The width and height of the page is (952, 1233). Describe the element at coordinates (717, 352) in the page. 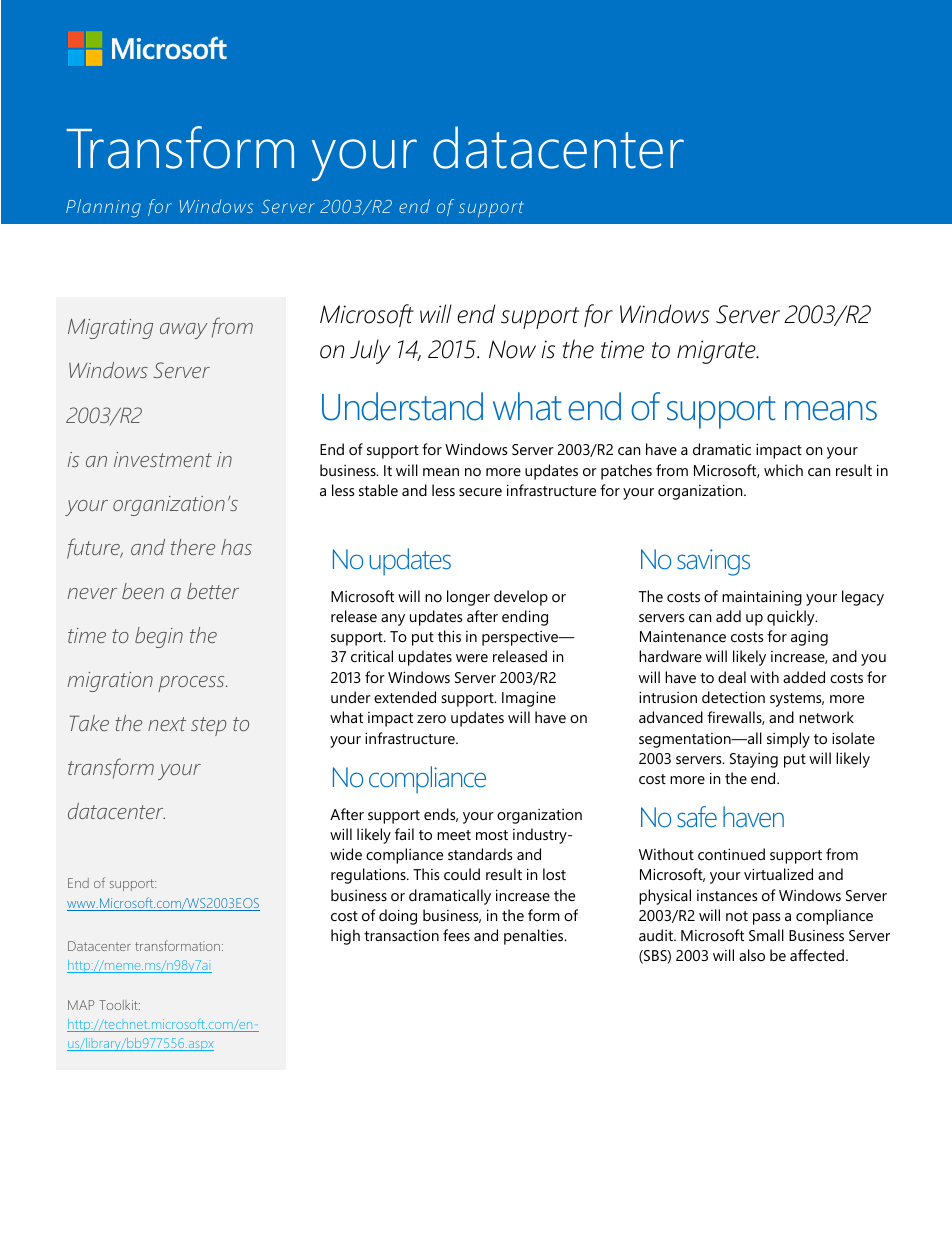

I see `migrate` at that location.
